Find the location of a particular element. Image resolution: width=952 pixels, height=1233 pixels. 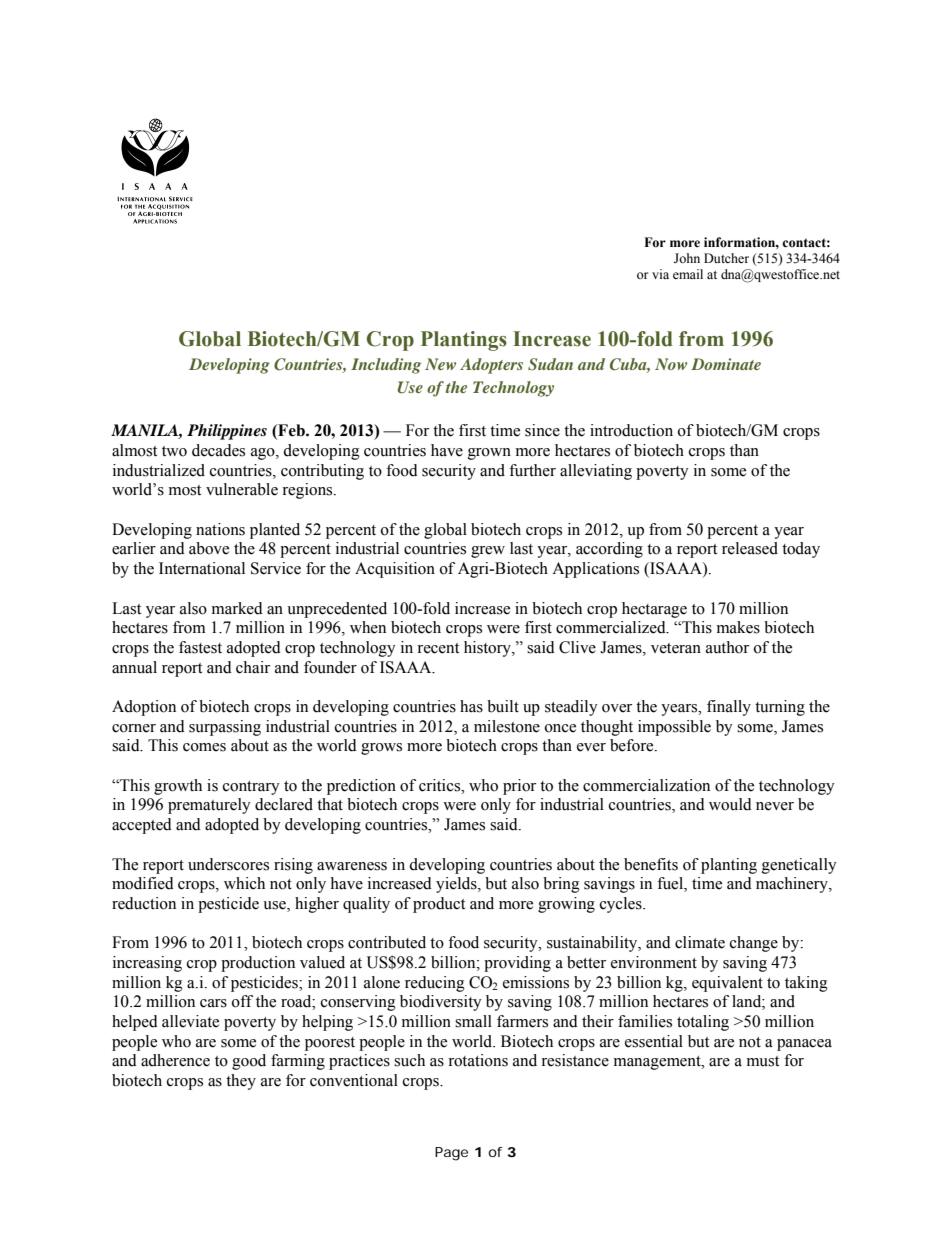

they is located at coordinates (241, 1082).
